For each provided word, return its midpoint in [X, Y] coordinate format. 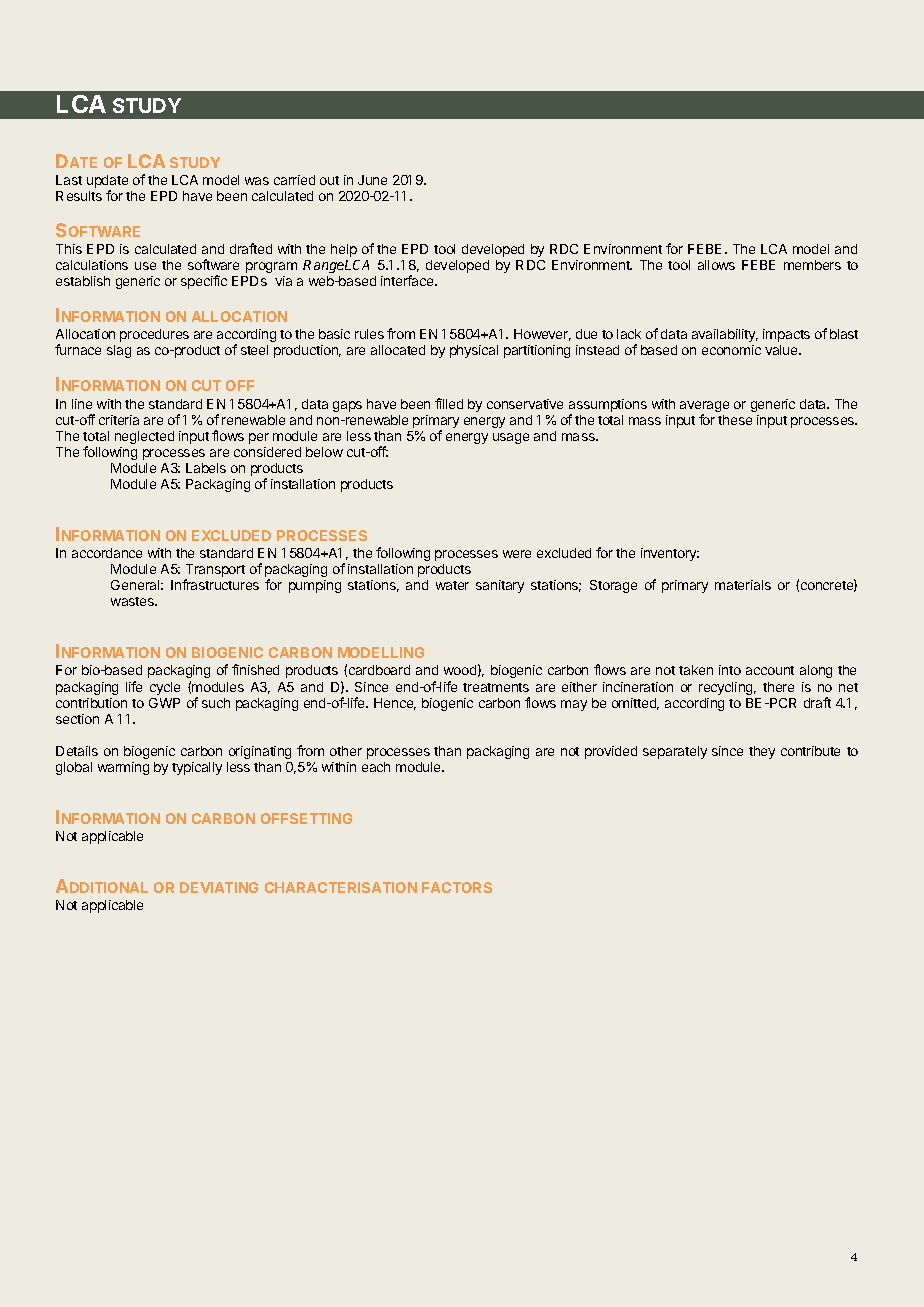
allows [716, 265]
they [762, 752]
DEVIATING [219, 887]
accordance [107, 553]
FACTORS [457, 887]
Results [79, 196]
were [517, 554]
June [372, 180]
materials [743, 585]
